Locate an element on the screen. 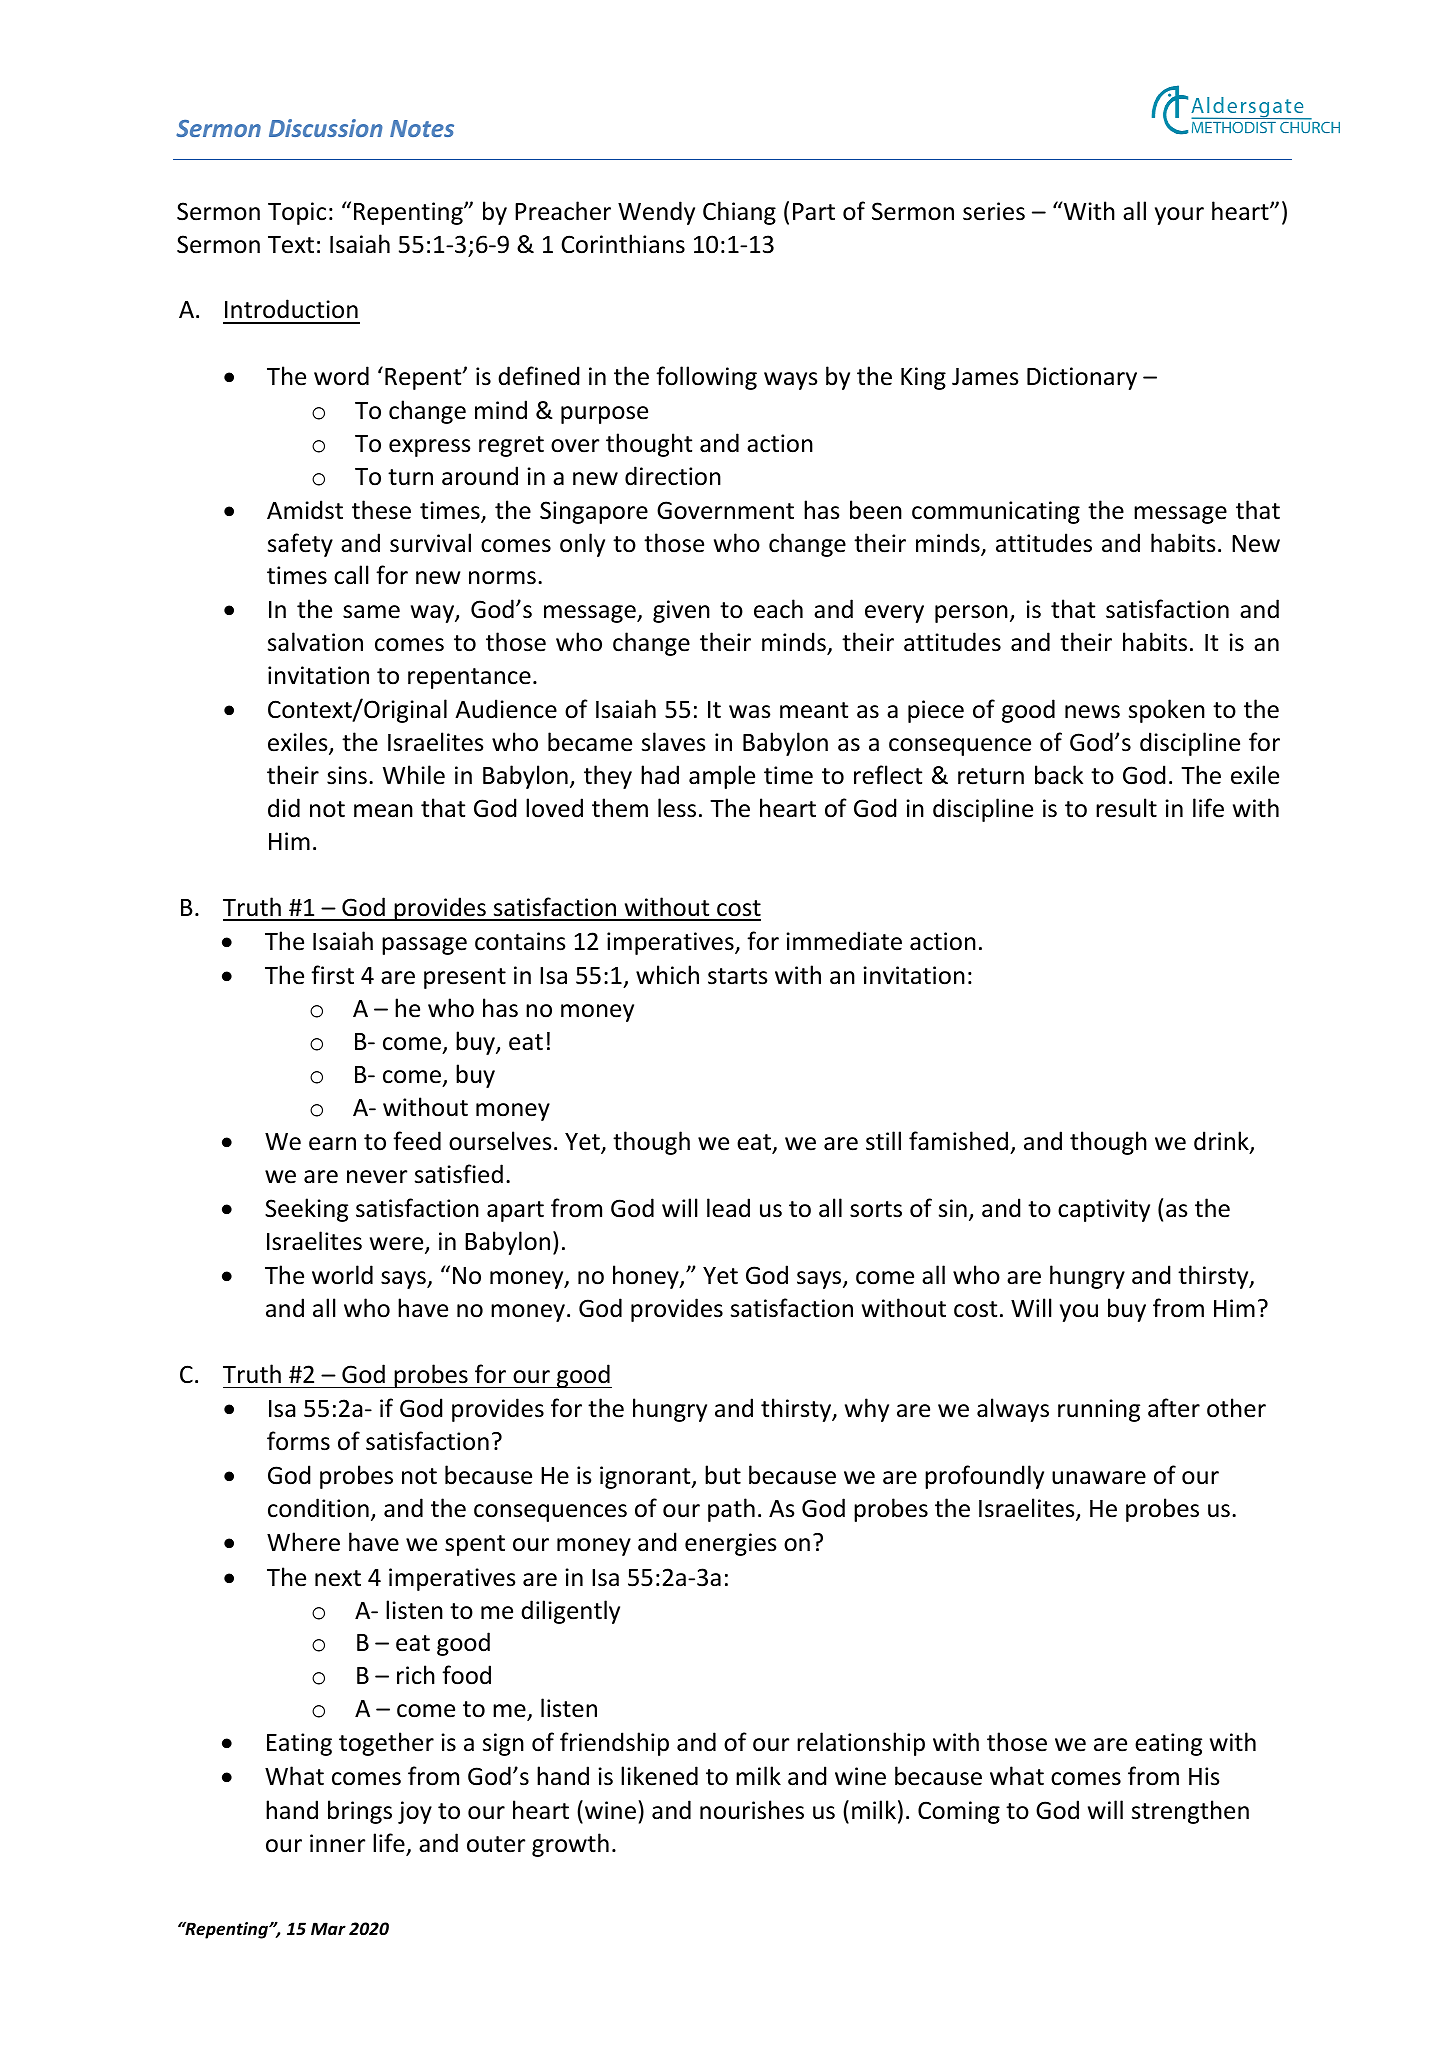  nourishes is located at coordinates (752, 1810).
